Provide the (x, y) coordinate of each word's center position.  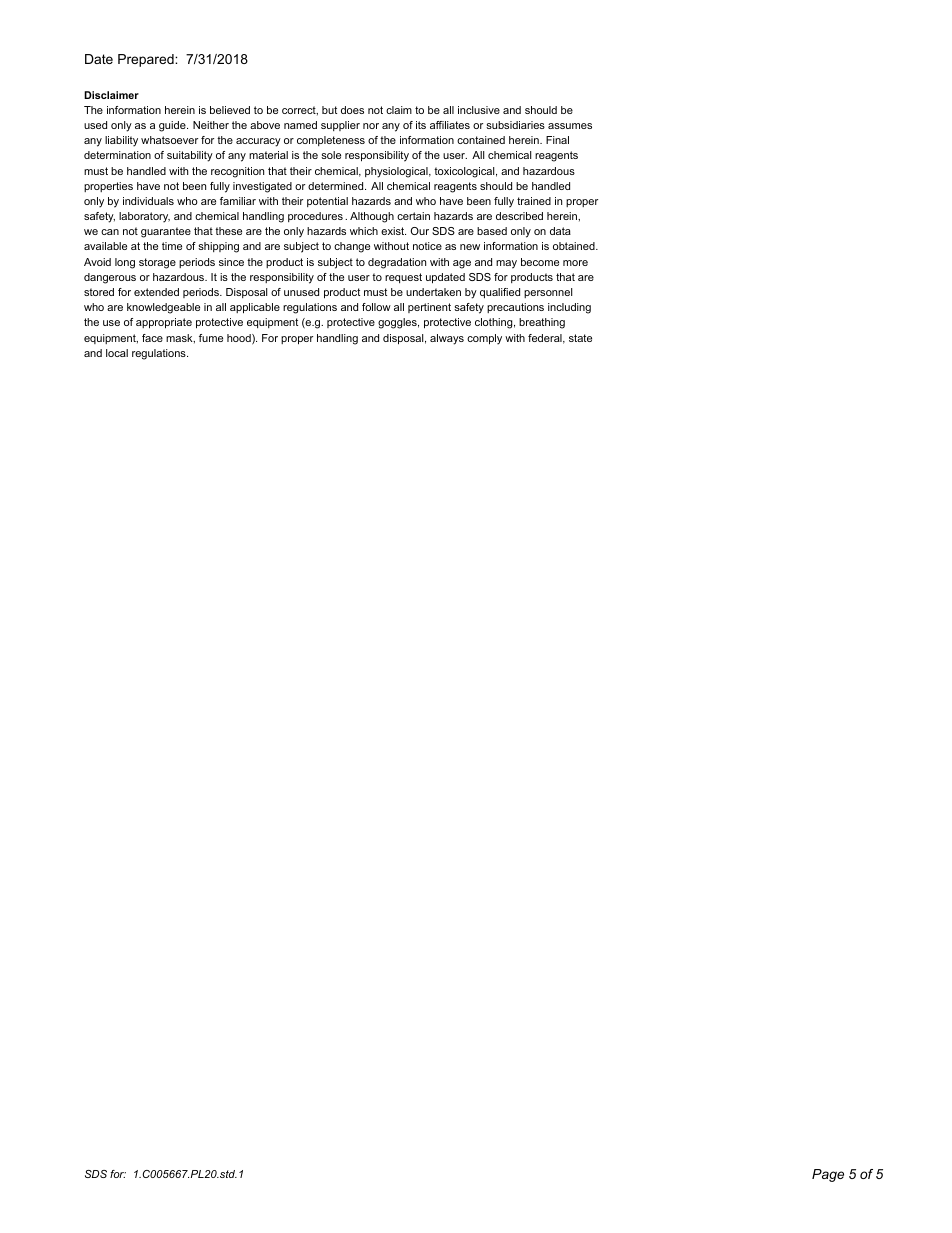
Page (828, 1175)
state (580, 338)
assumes (570, 126)
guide (173, 126)
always (447, 339)
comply (484, 339)
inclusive (479, 110)
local (117, 353)
